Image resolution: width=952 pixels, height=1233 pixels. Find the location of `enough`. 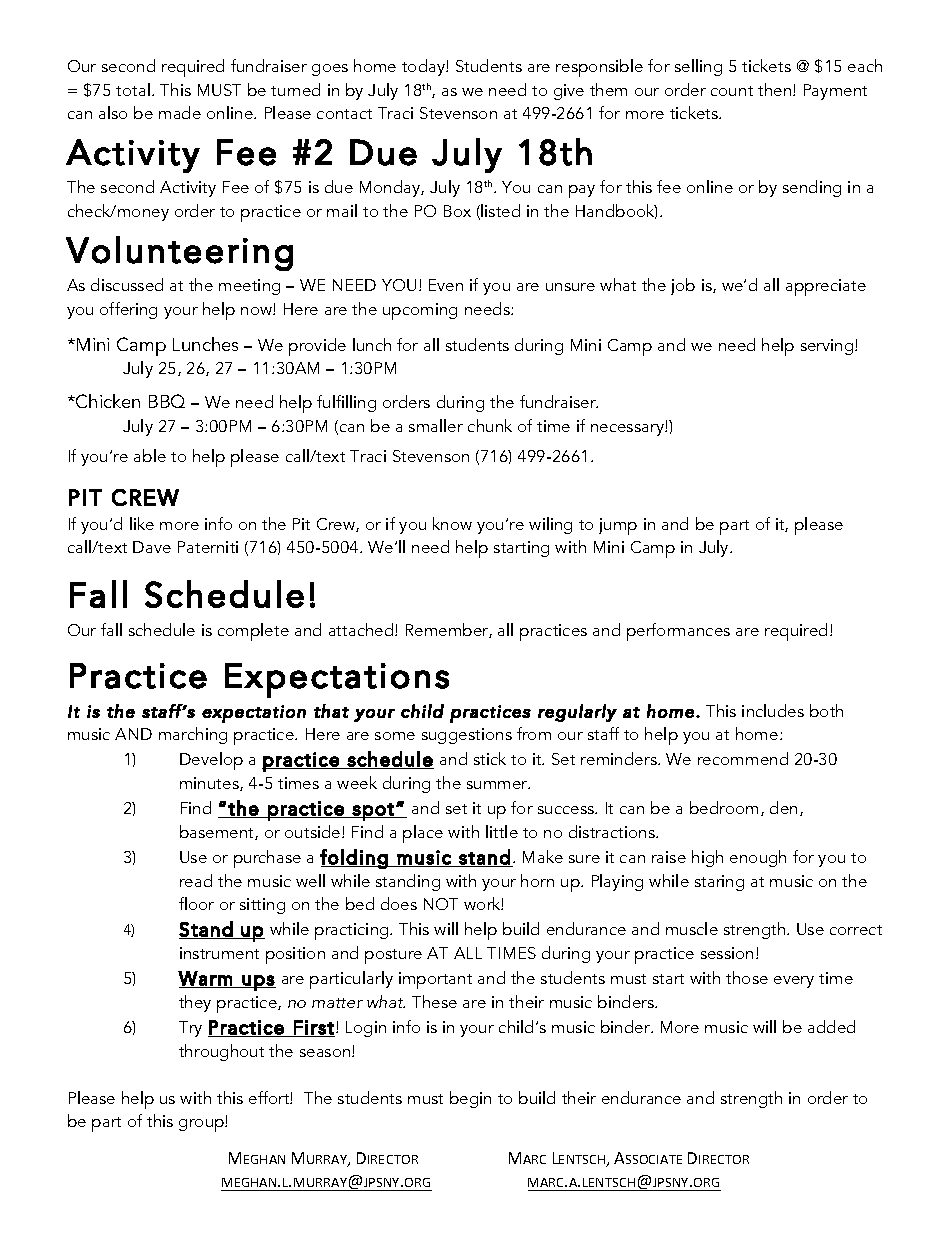

enough is located at coordinates (758, 858).
